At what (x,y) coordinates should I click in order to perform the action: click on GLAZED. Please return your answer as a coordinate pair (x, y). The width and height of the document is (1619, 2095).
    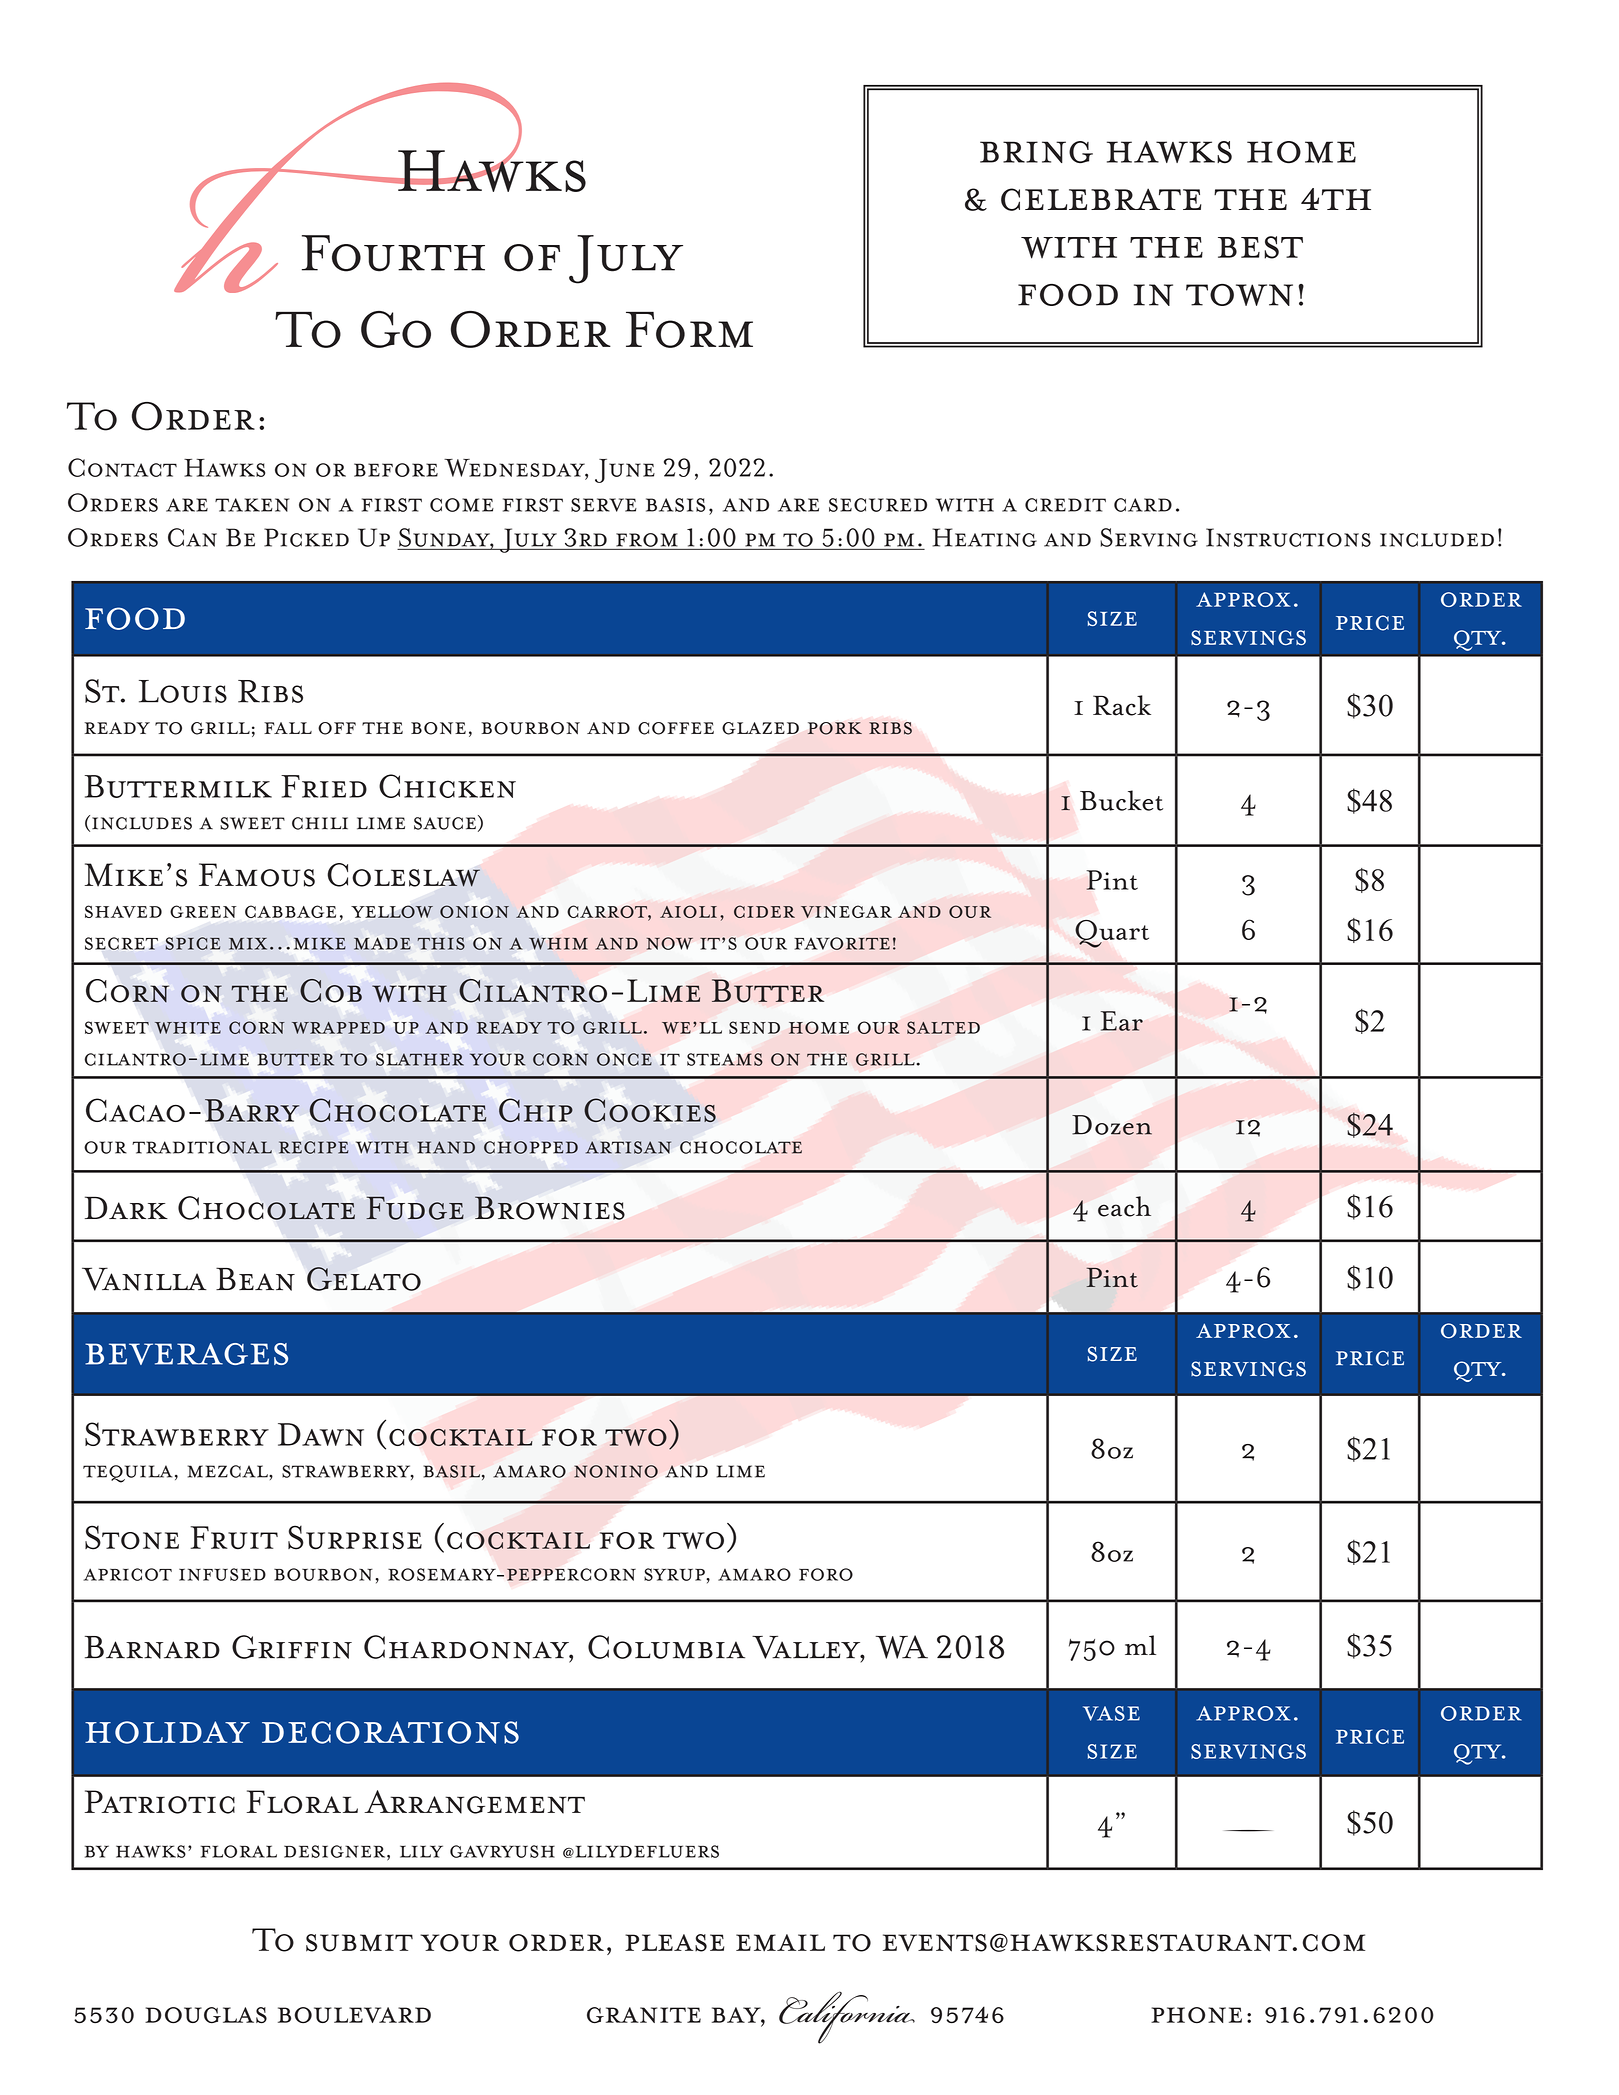
    Looking at the image, I should click on (760, 728).
